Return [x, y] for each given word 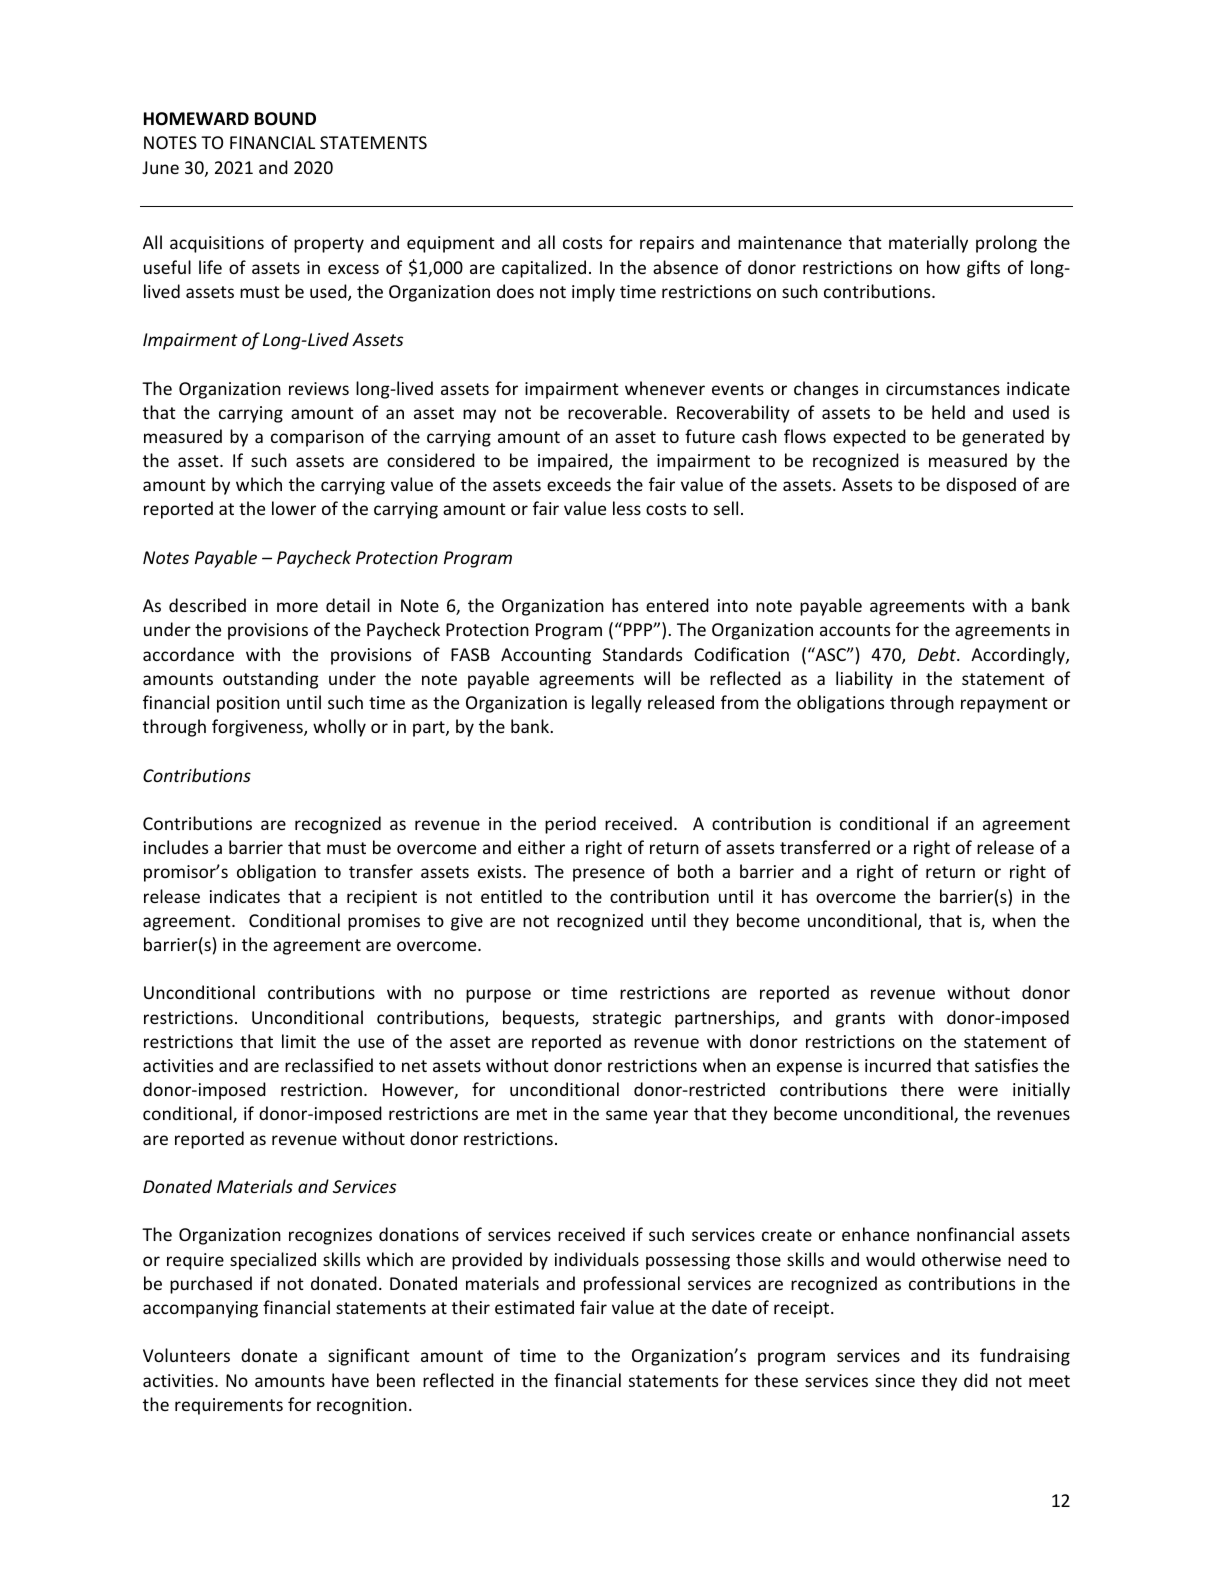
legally [617, 704]
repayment [1004, 705]
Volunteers [186, 1355]
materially [928, 244]
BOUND [285, 119]
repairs [667, 244]
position [248, 704]
